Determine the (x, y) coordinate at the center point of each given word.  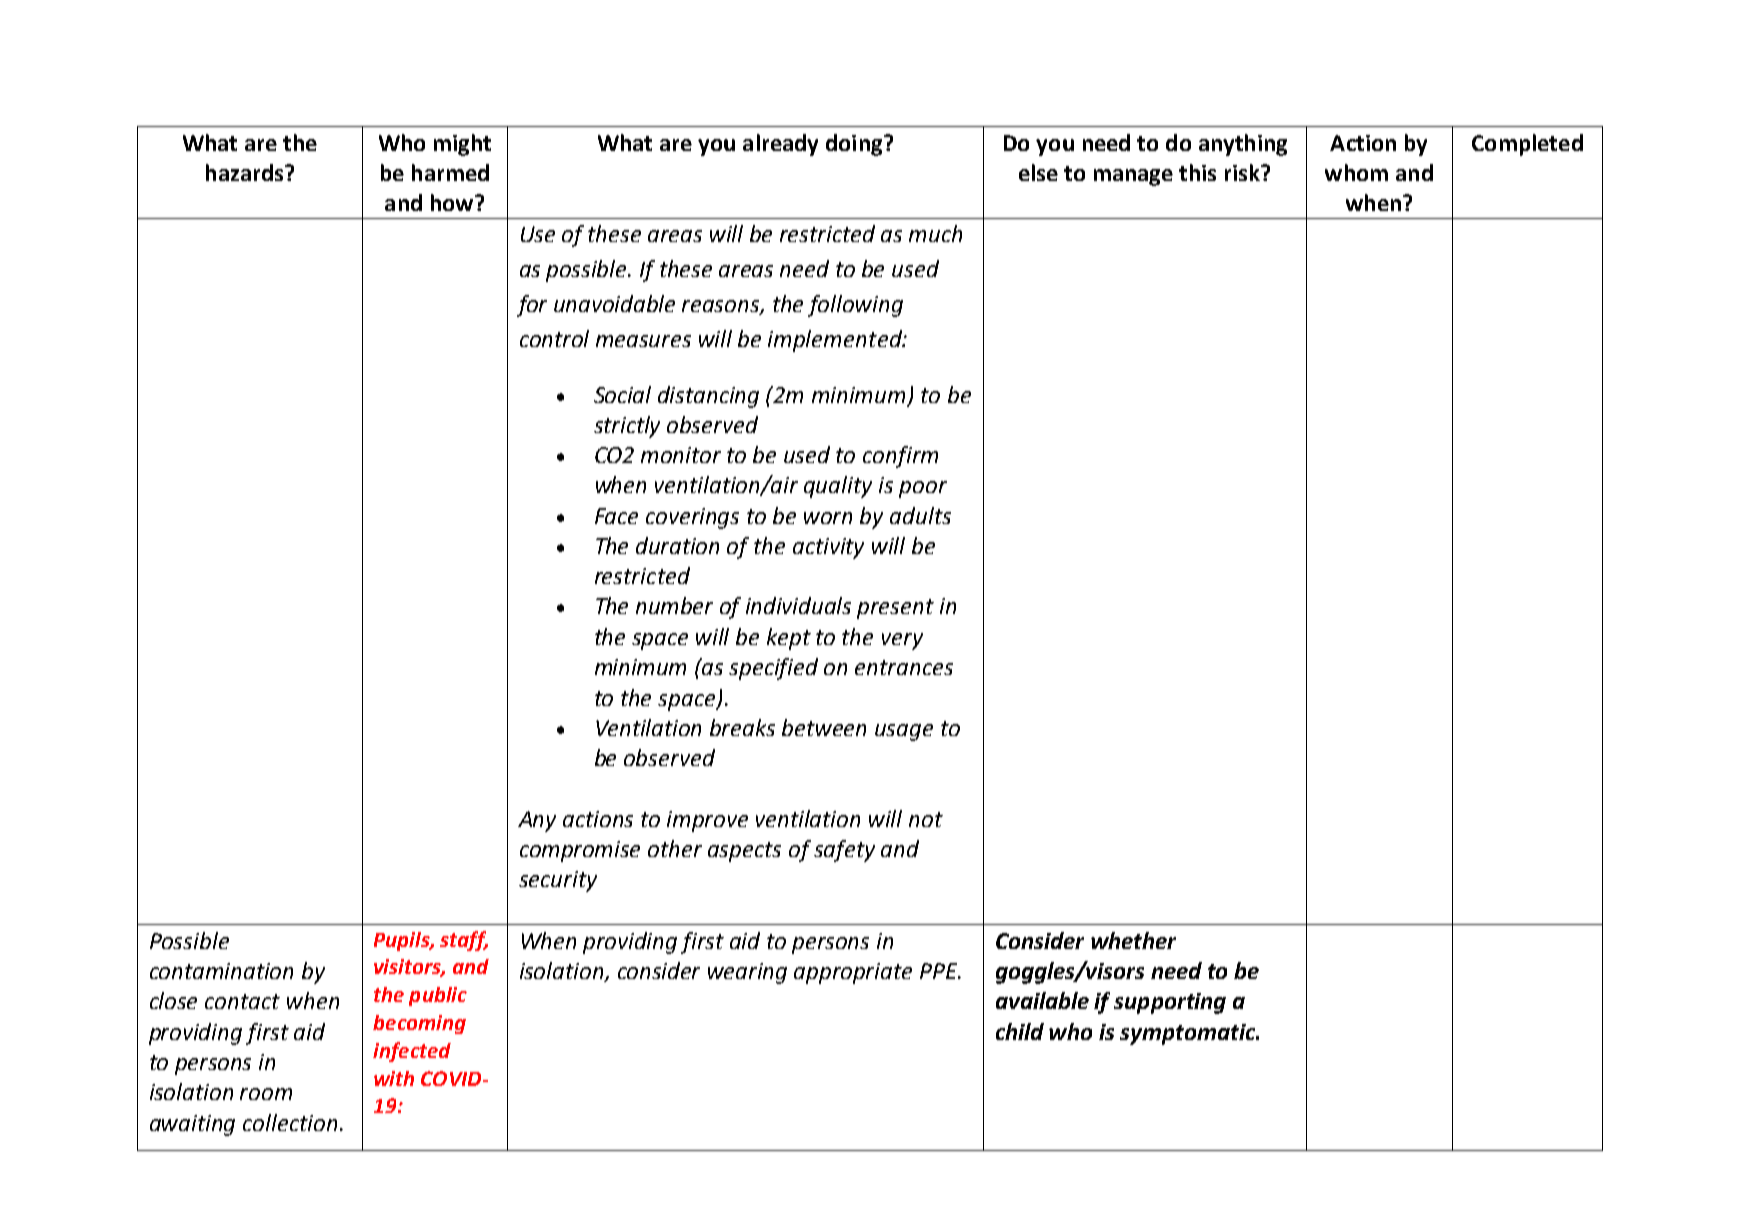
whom (1356, 172)
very (902, 641)
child (1020, 1031)
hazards (246, 172)
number (674, 605)
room (266, 1094)
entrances (904, 667)
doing (855, 145)
